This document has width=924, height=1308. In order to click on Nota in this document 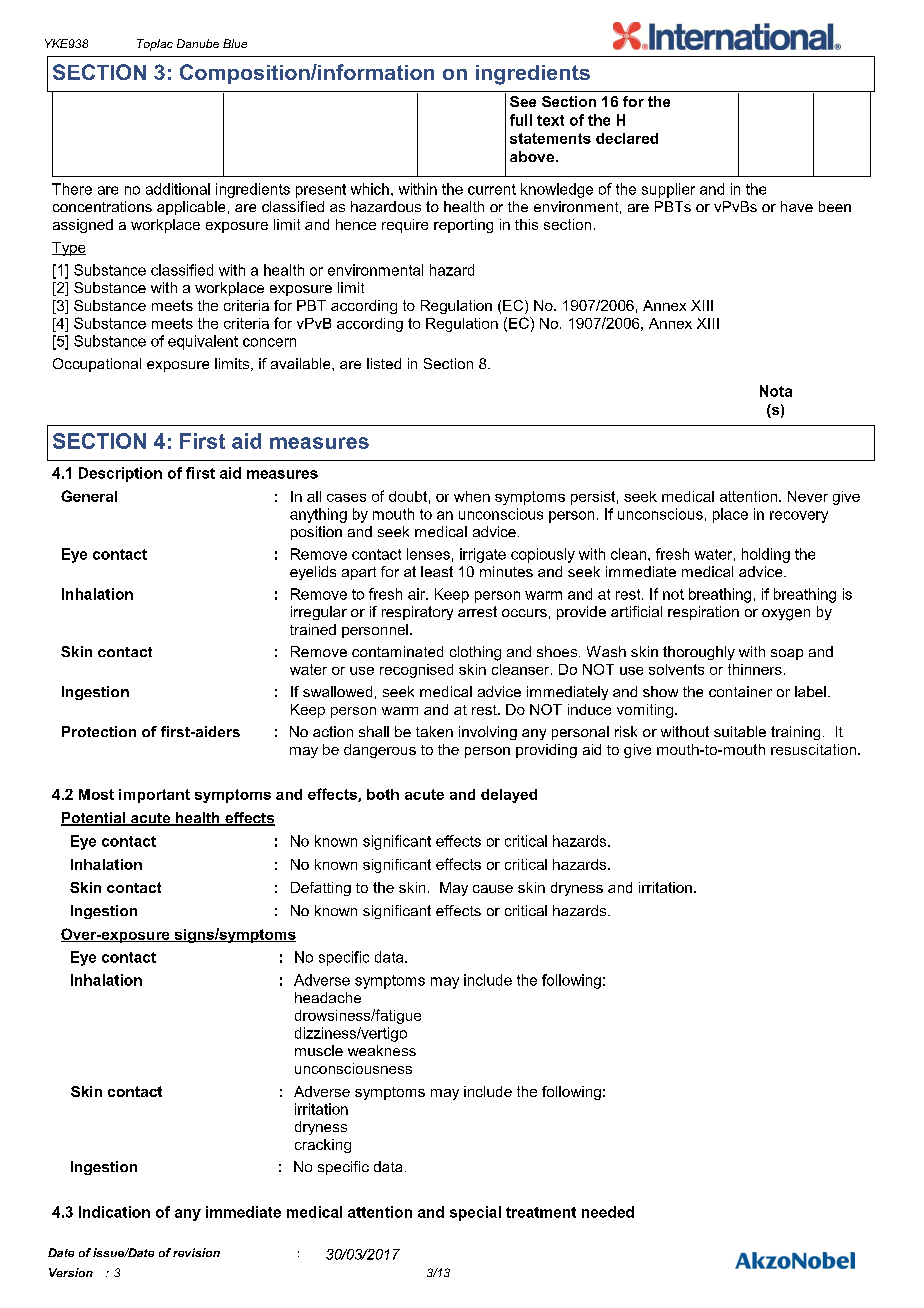, I will do `click(776, 391)`.
